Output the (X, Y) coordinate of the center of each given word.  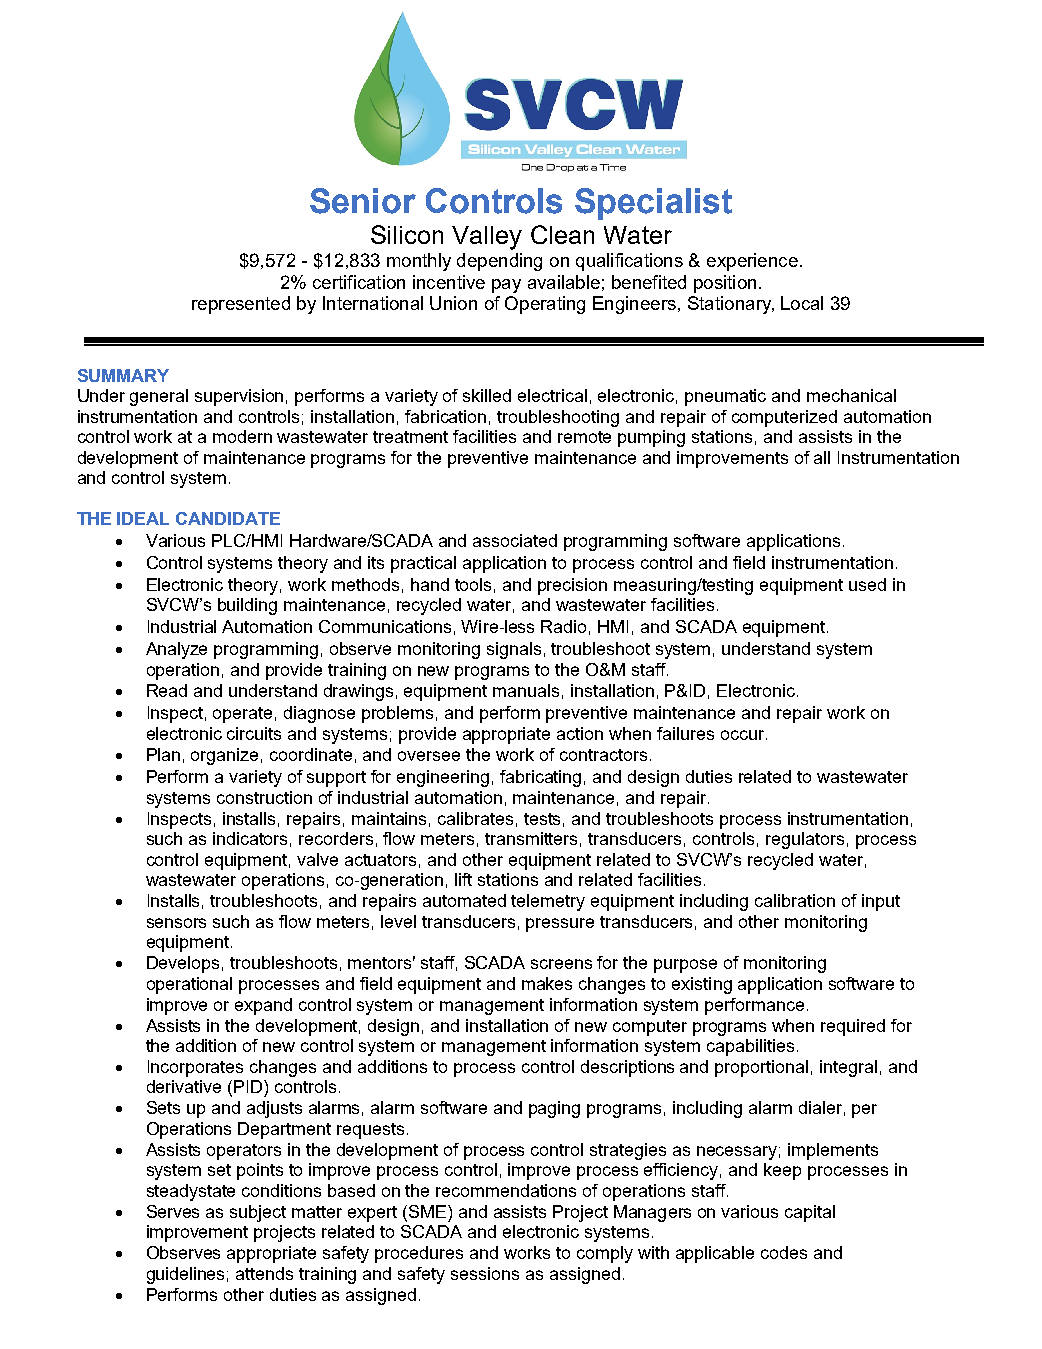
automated (464, 900)
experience (752, 262)
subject (258, 1213)
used (867, 584)
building (247, 606)
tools (473, 584)
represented (241, 305)
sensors (176, 923)
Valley (487, 238)
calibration (795, 900)
